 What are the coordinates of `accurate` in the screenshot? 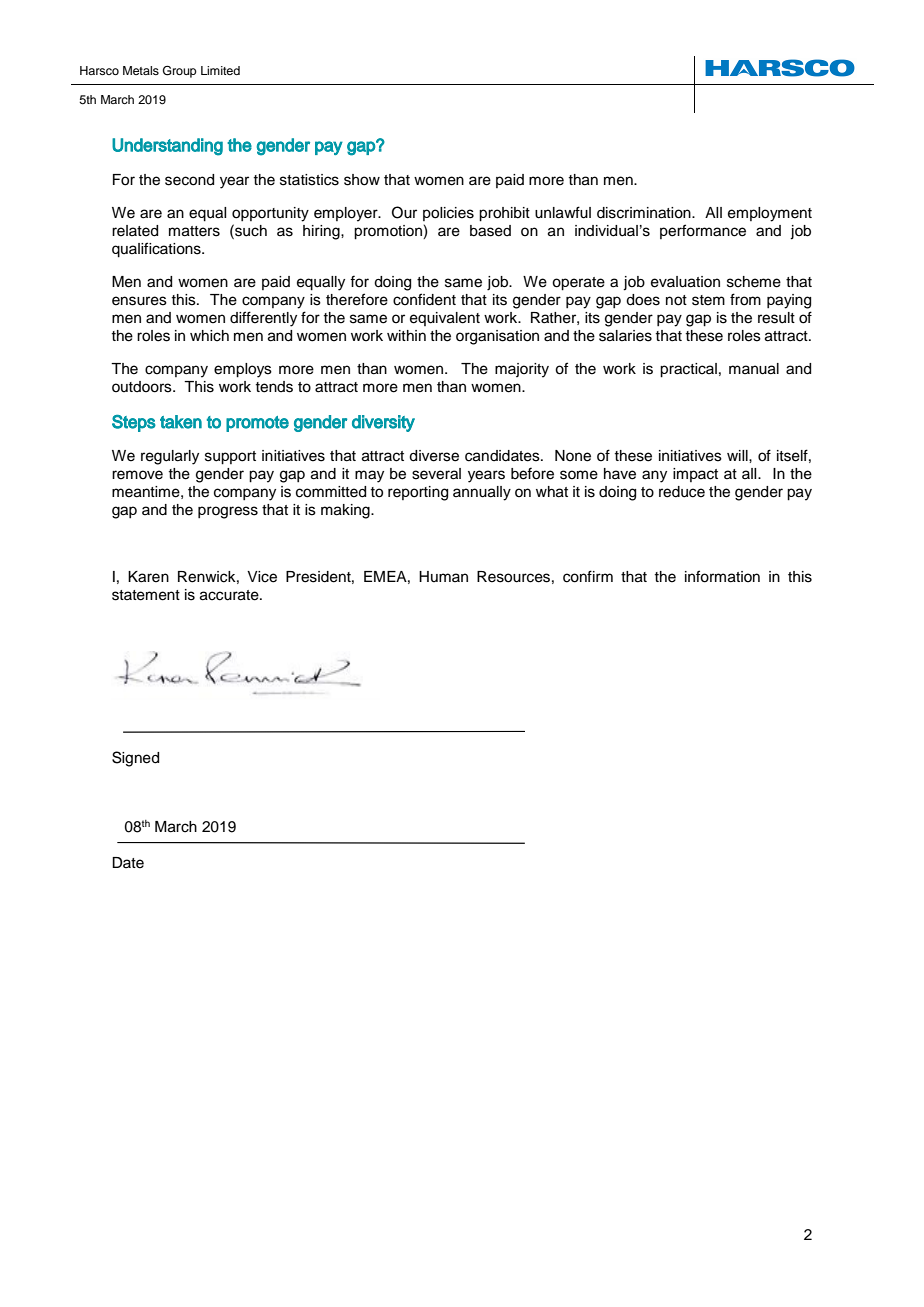 It's located at (230, 595).
